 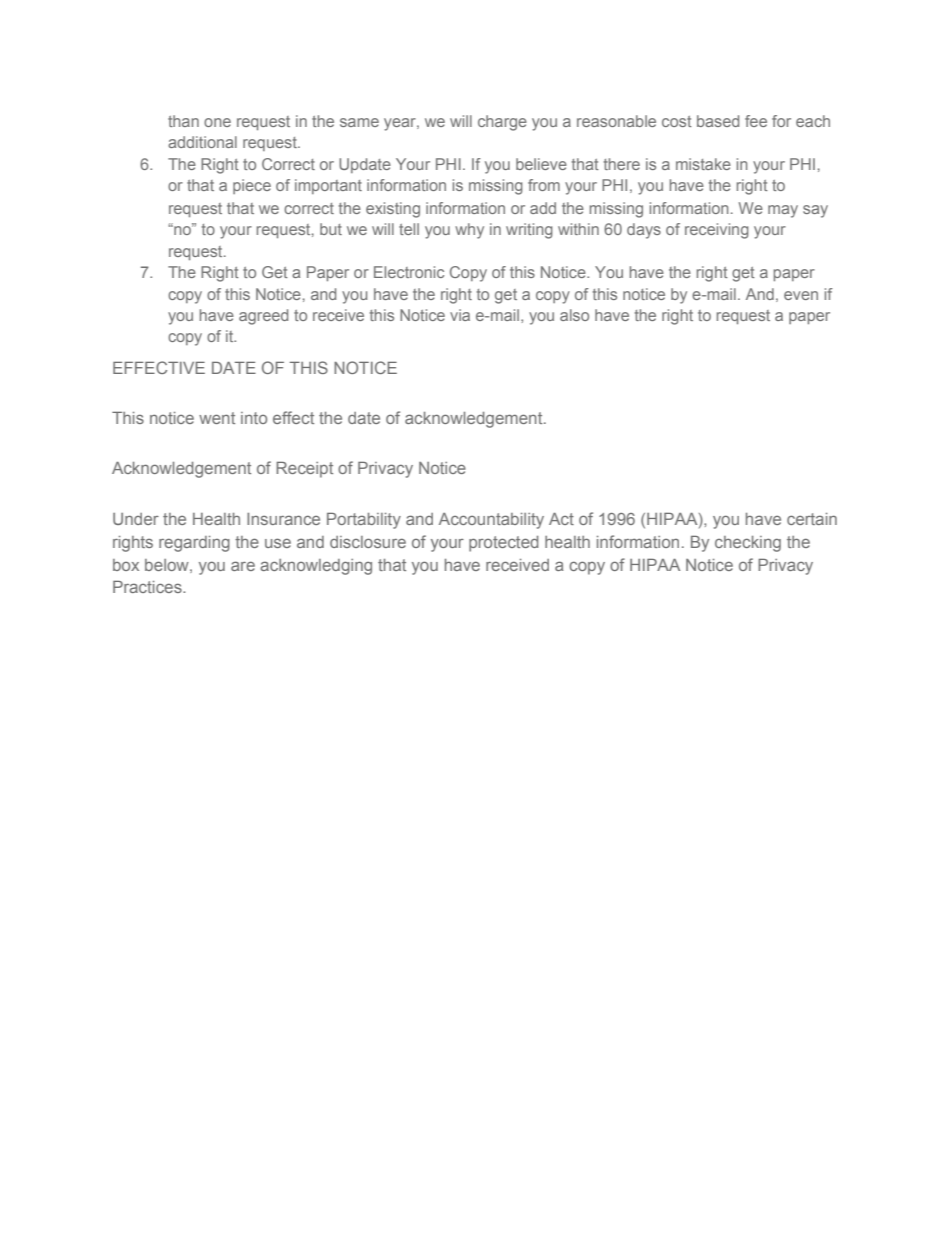 What do you see at coordinates (801, 295) in the screenshot?
I see `even` at bounding box center [801, 295].
